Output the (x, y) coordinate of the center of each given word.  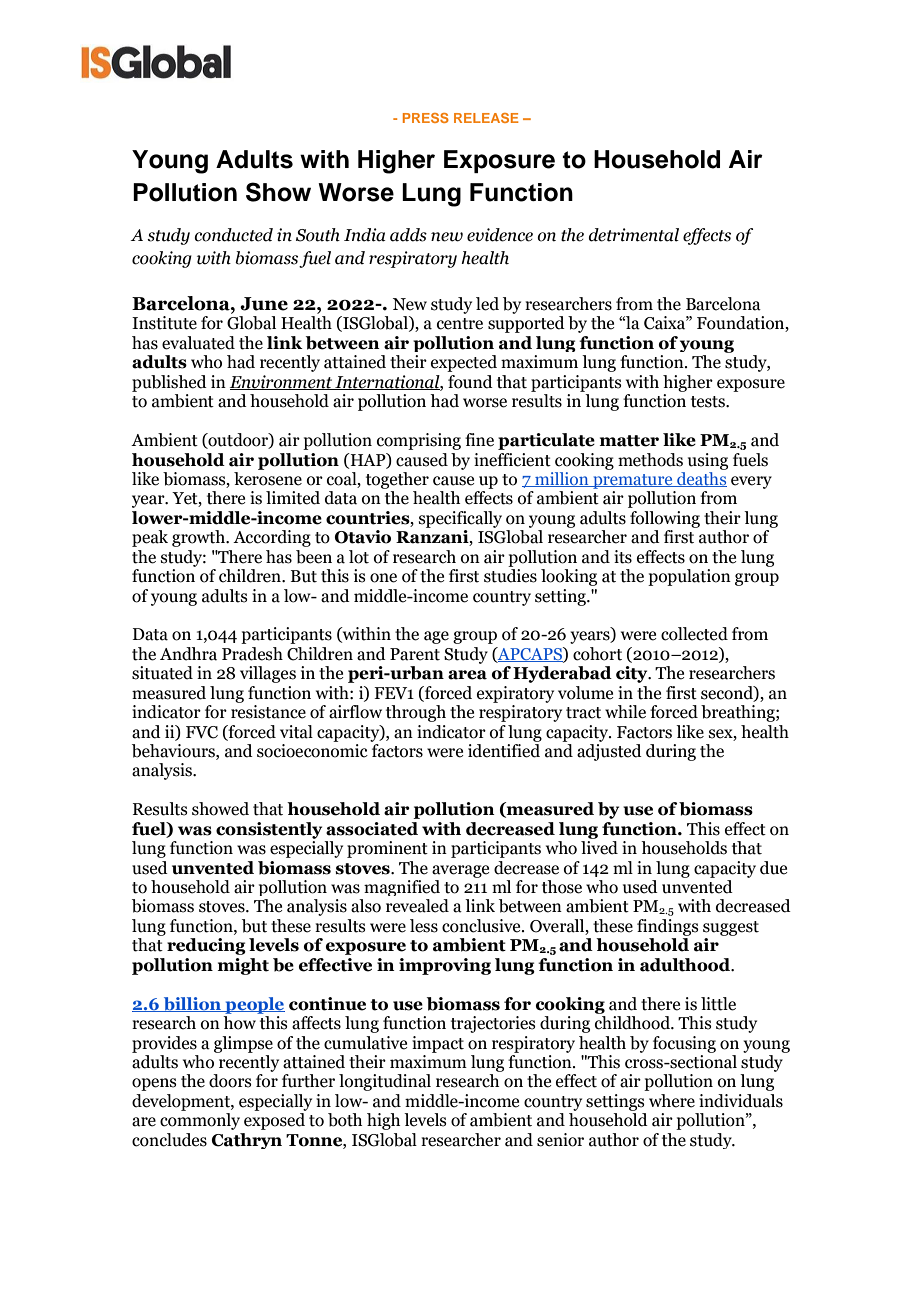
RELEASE (486, 118)
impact (438, 1044)
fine (479, 440)
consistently (269, 830)
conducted (233, 235)
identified (504, 749)
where (672, 1101)
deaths (701, 478)
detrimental (634, 235)
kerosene (268, 477)
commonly (200, 1121)
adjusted (609, 751)
